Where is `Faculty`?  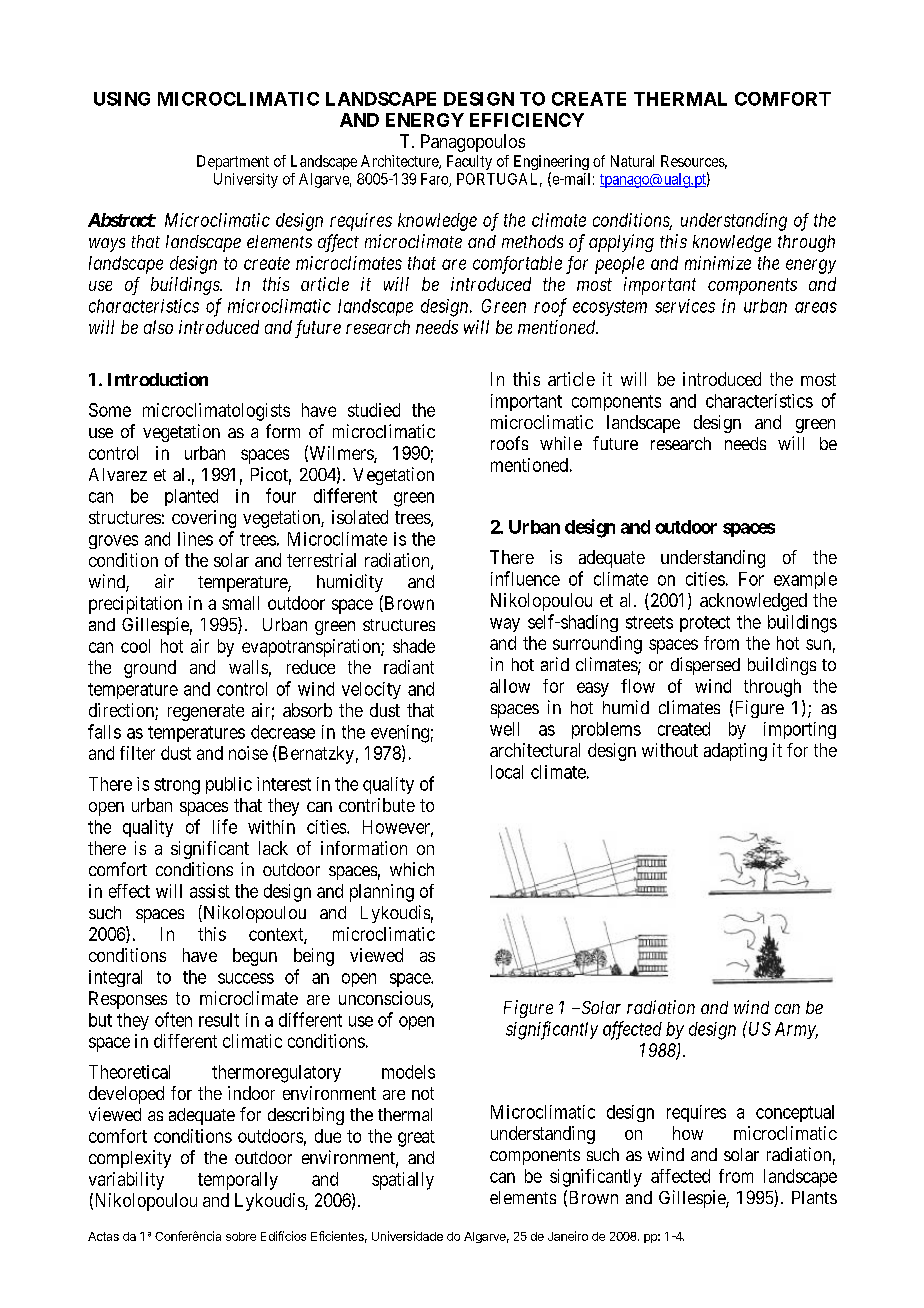 Faculty is located at coordinates (469, 162).
